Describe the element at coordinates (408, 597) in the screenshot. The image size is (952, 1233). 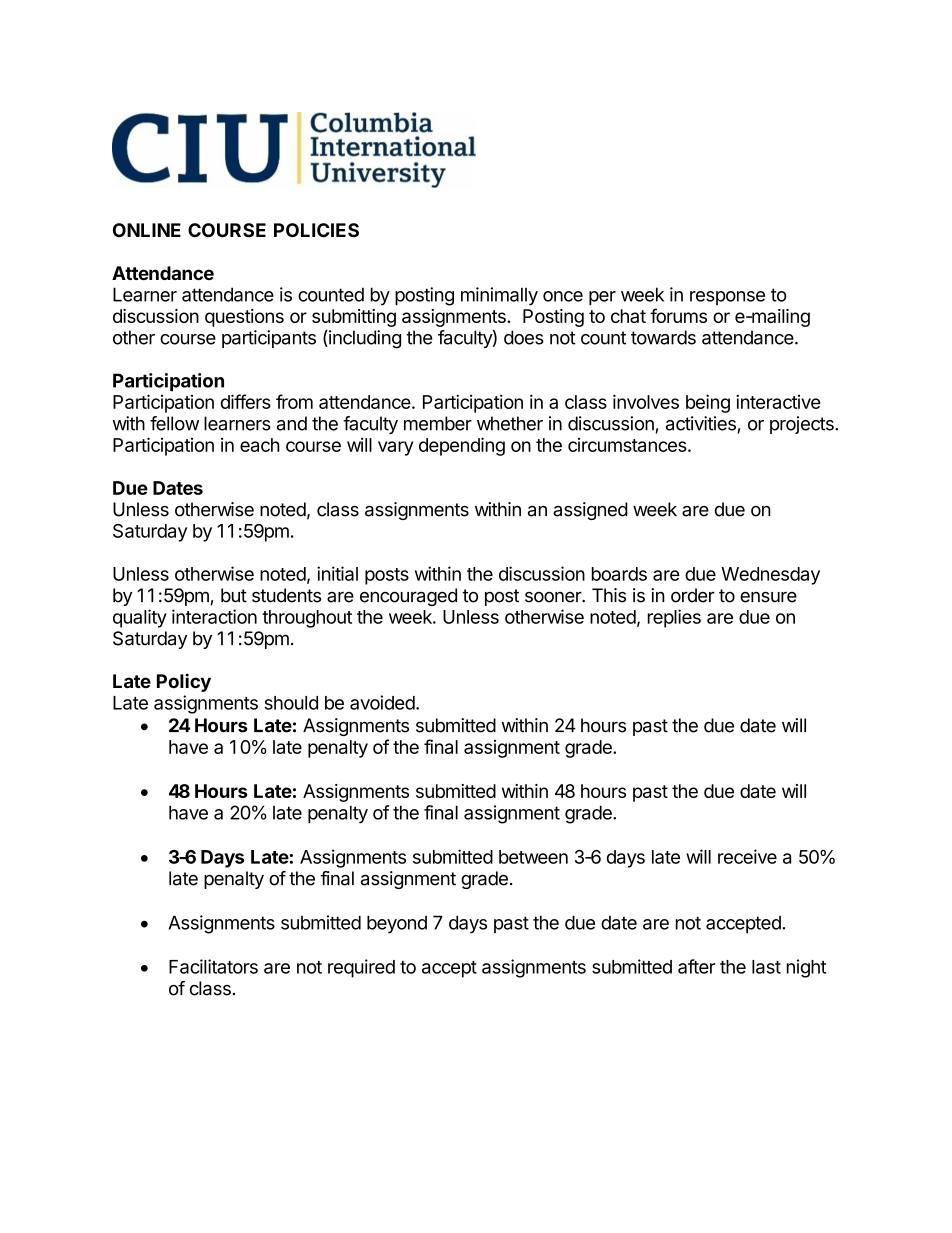
I see `encouraged` at that location.
